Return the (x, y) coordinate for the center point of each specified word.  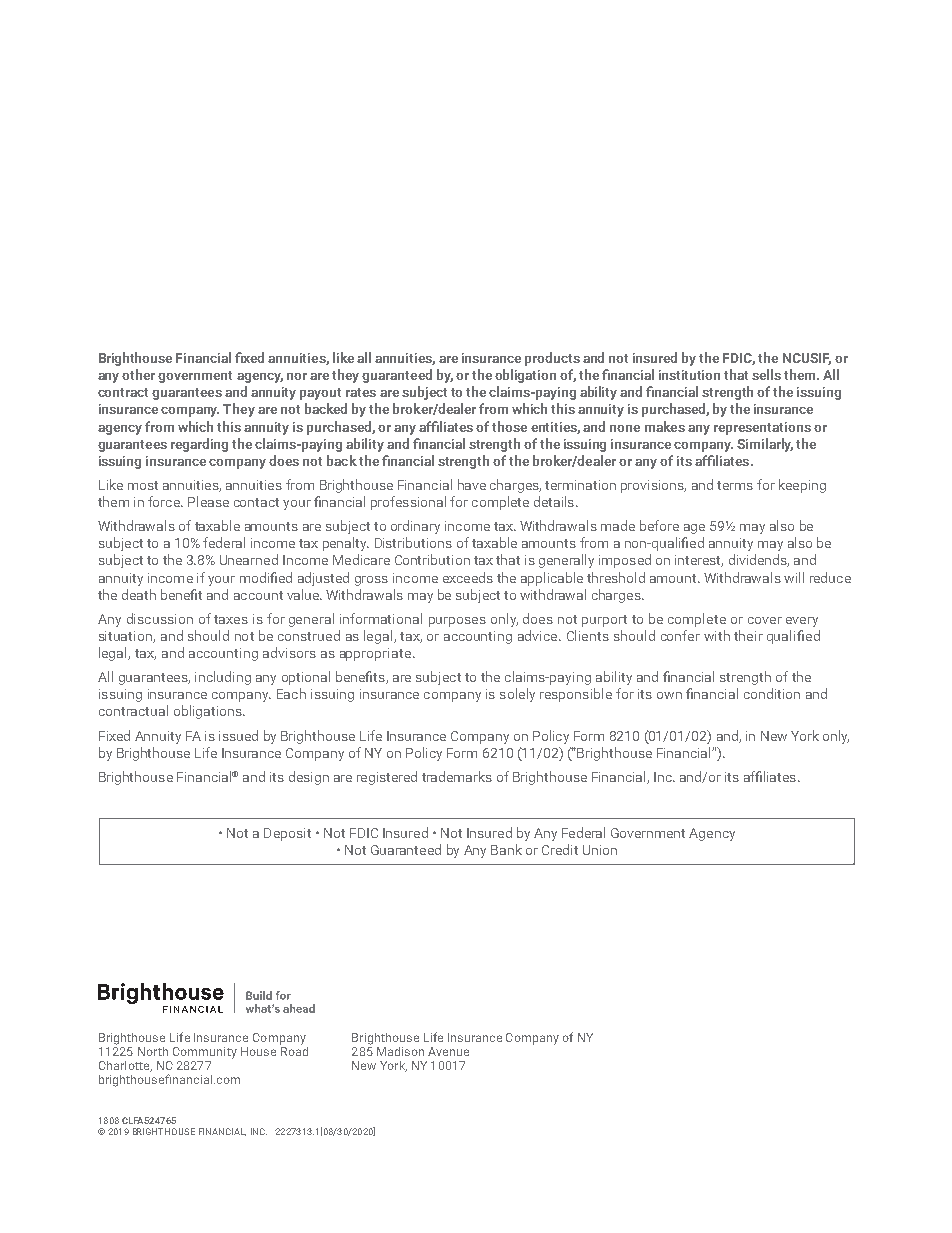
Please (208, 501)
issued (238, 735)
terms (735, 485)
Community (205, 1053)
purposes (457, 622)
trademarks (457, 776)
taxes (231, 619)
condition (772, 693)
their (748, 635)
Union (600, 850)
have (472, 484)
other (138, 374)
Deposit (287, 834)
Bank (506, 849)
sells (766, 374)
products (552, 359)
